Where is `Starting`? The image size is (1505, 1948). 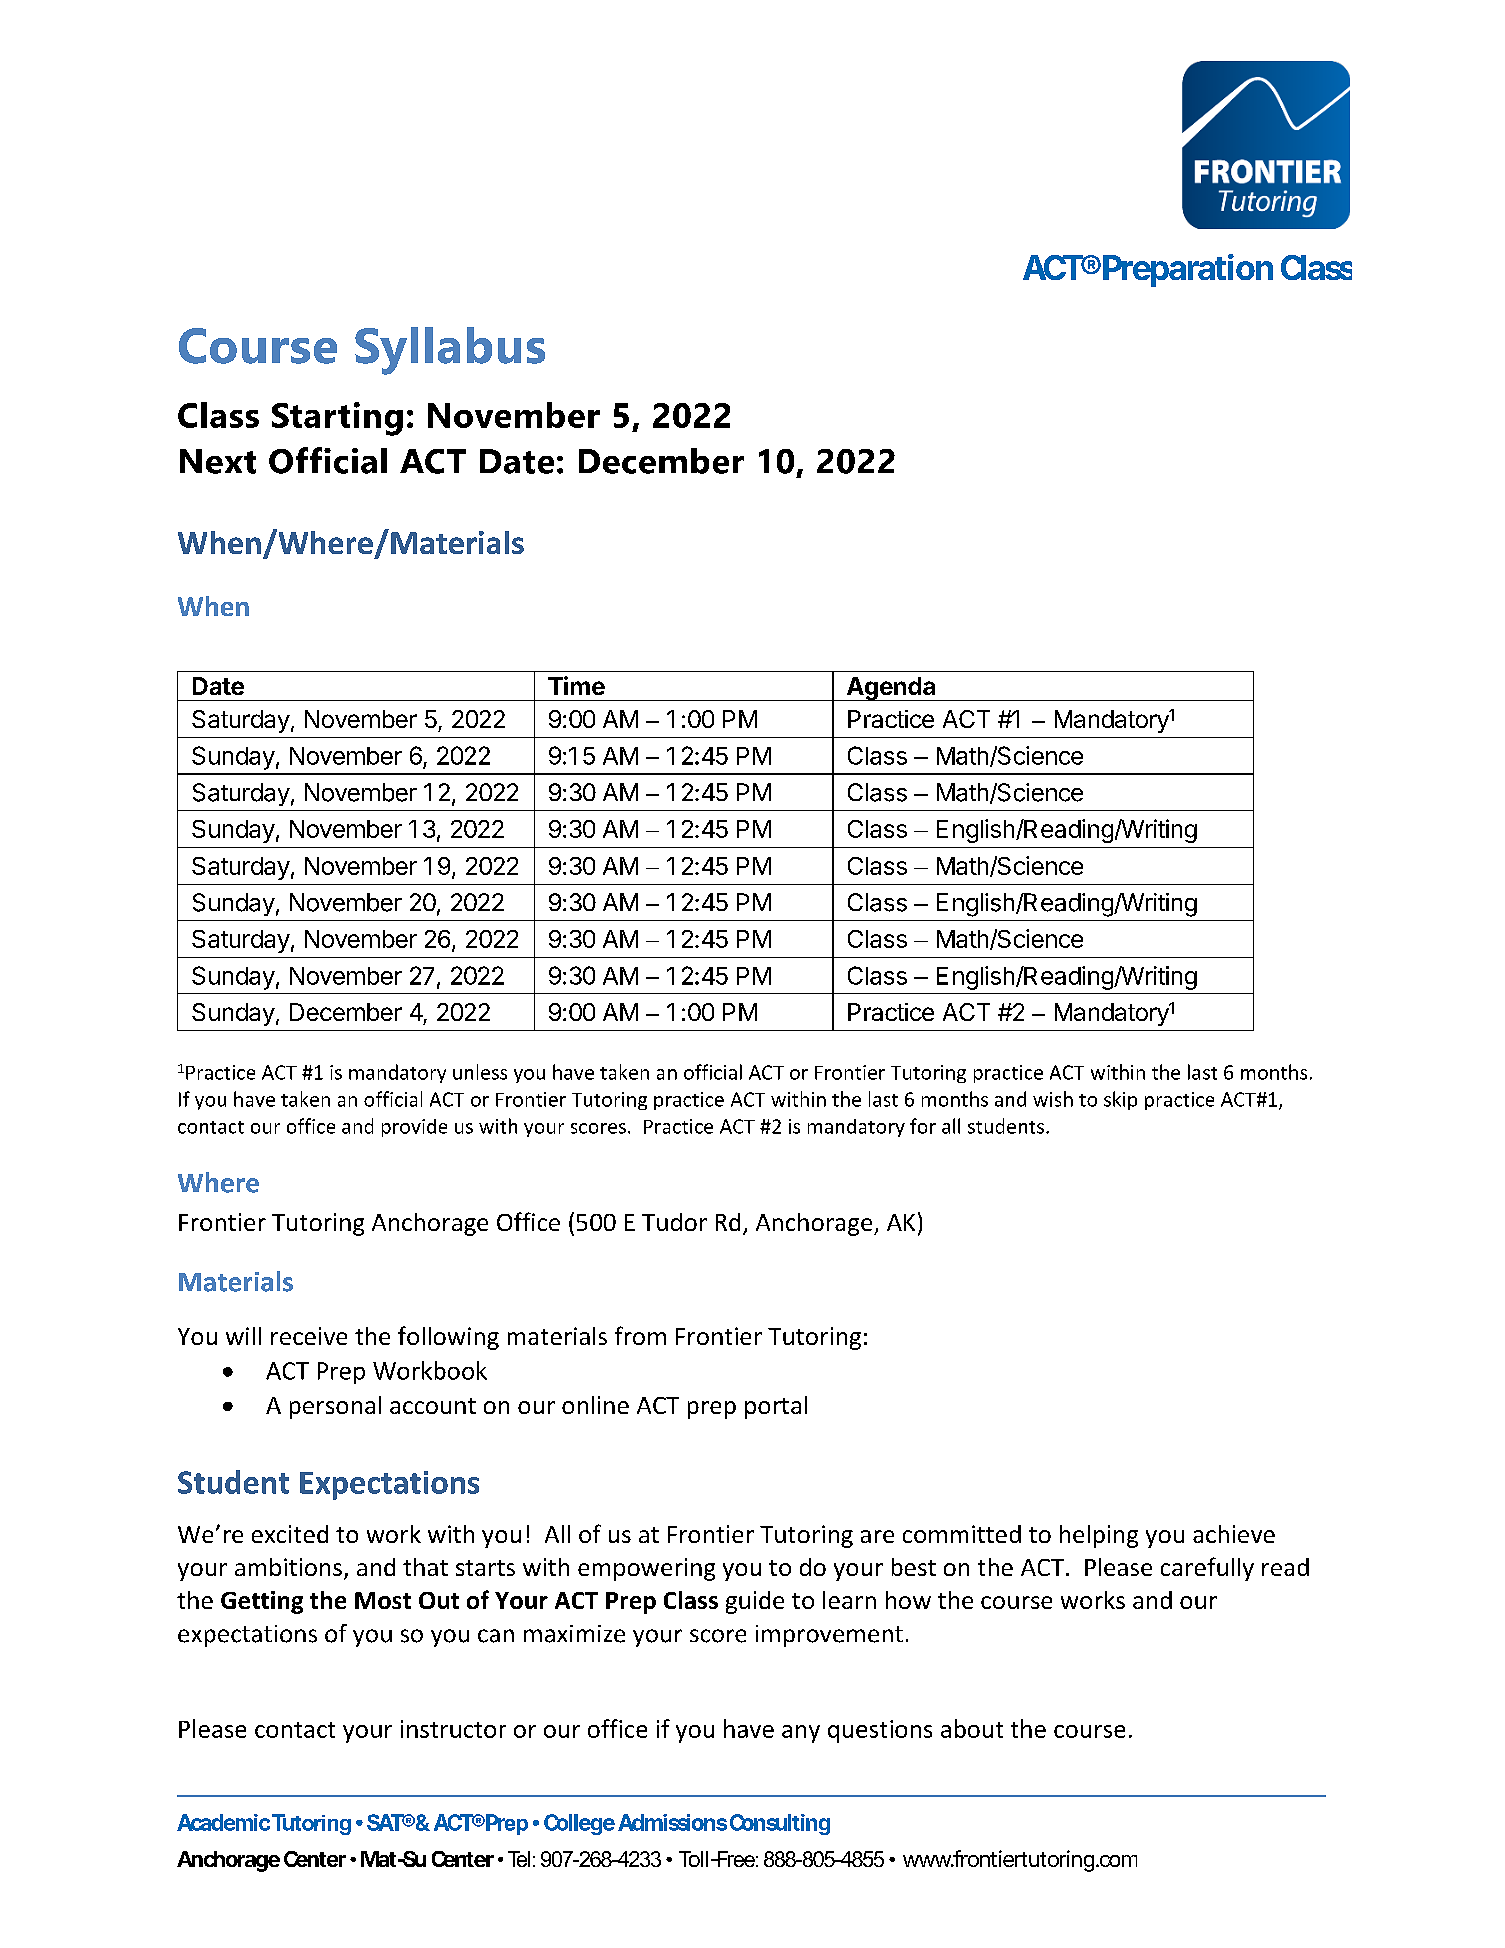
Starting is located at coordinates (337, 419).
